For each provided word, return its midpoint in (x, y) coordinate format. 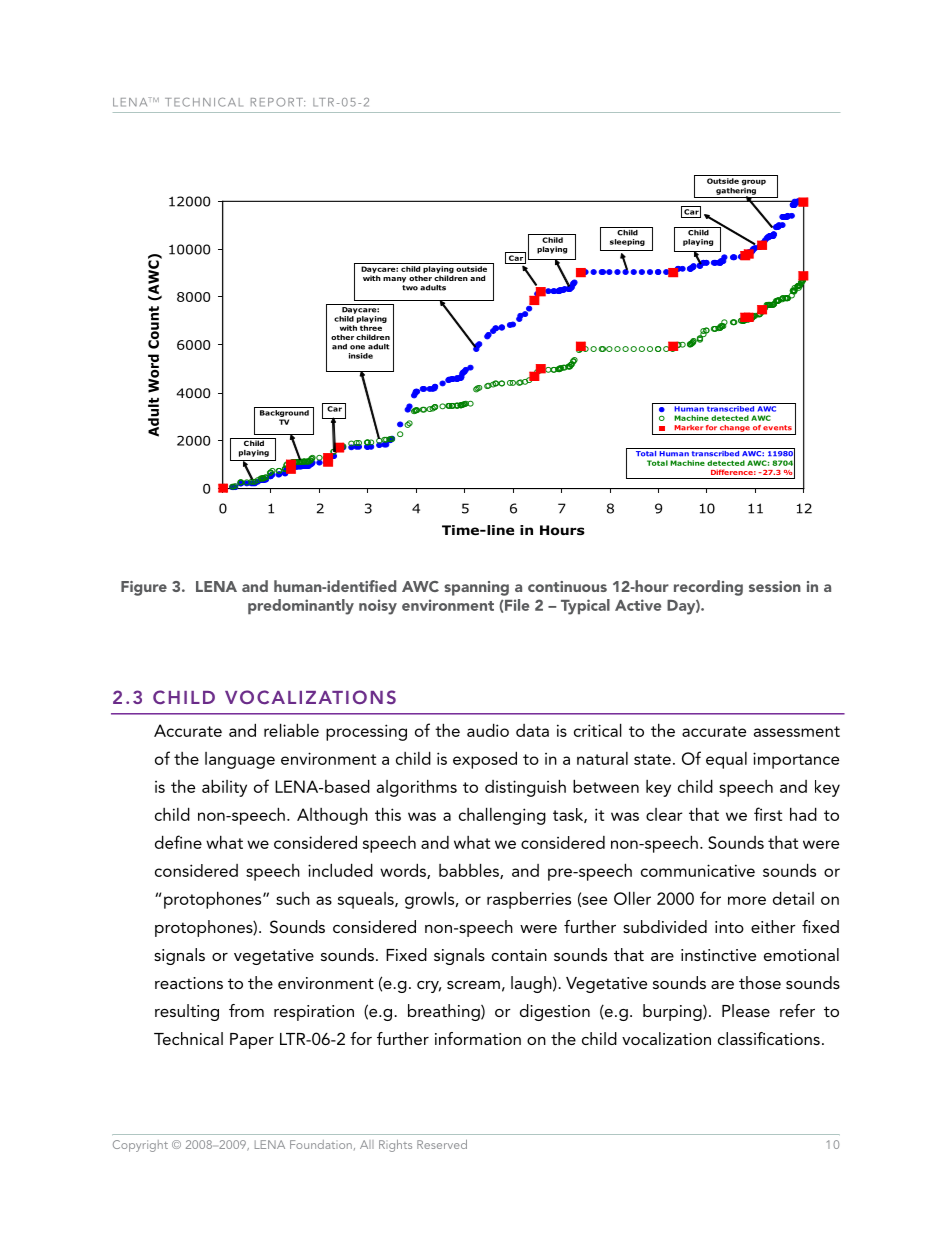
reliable (291, 730)
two (410, 288)
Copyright (140, 1146)
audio (488, 730)
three (371, 328)
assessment (797, 731)
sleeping (627, 242)
